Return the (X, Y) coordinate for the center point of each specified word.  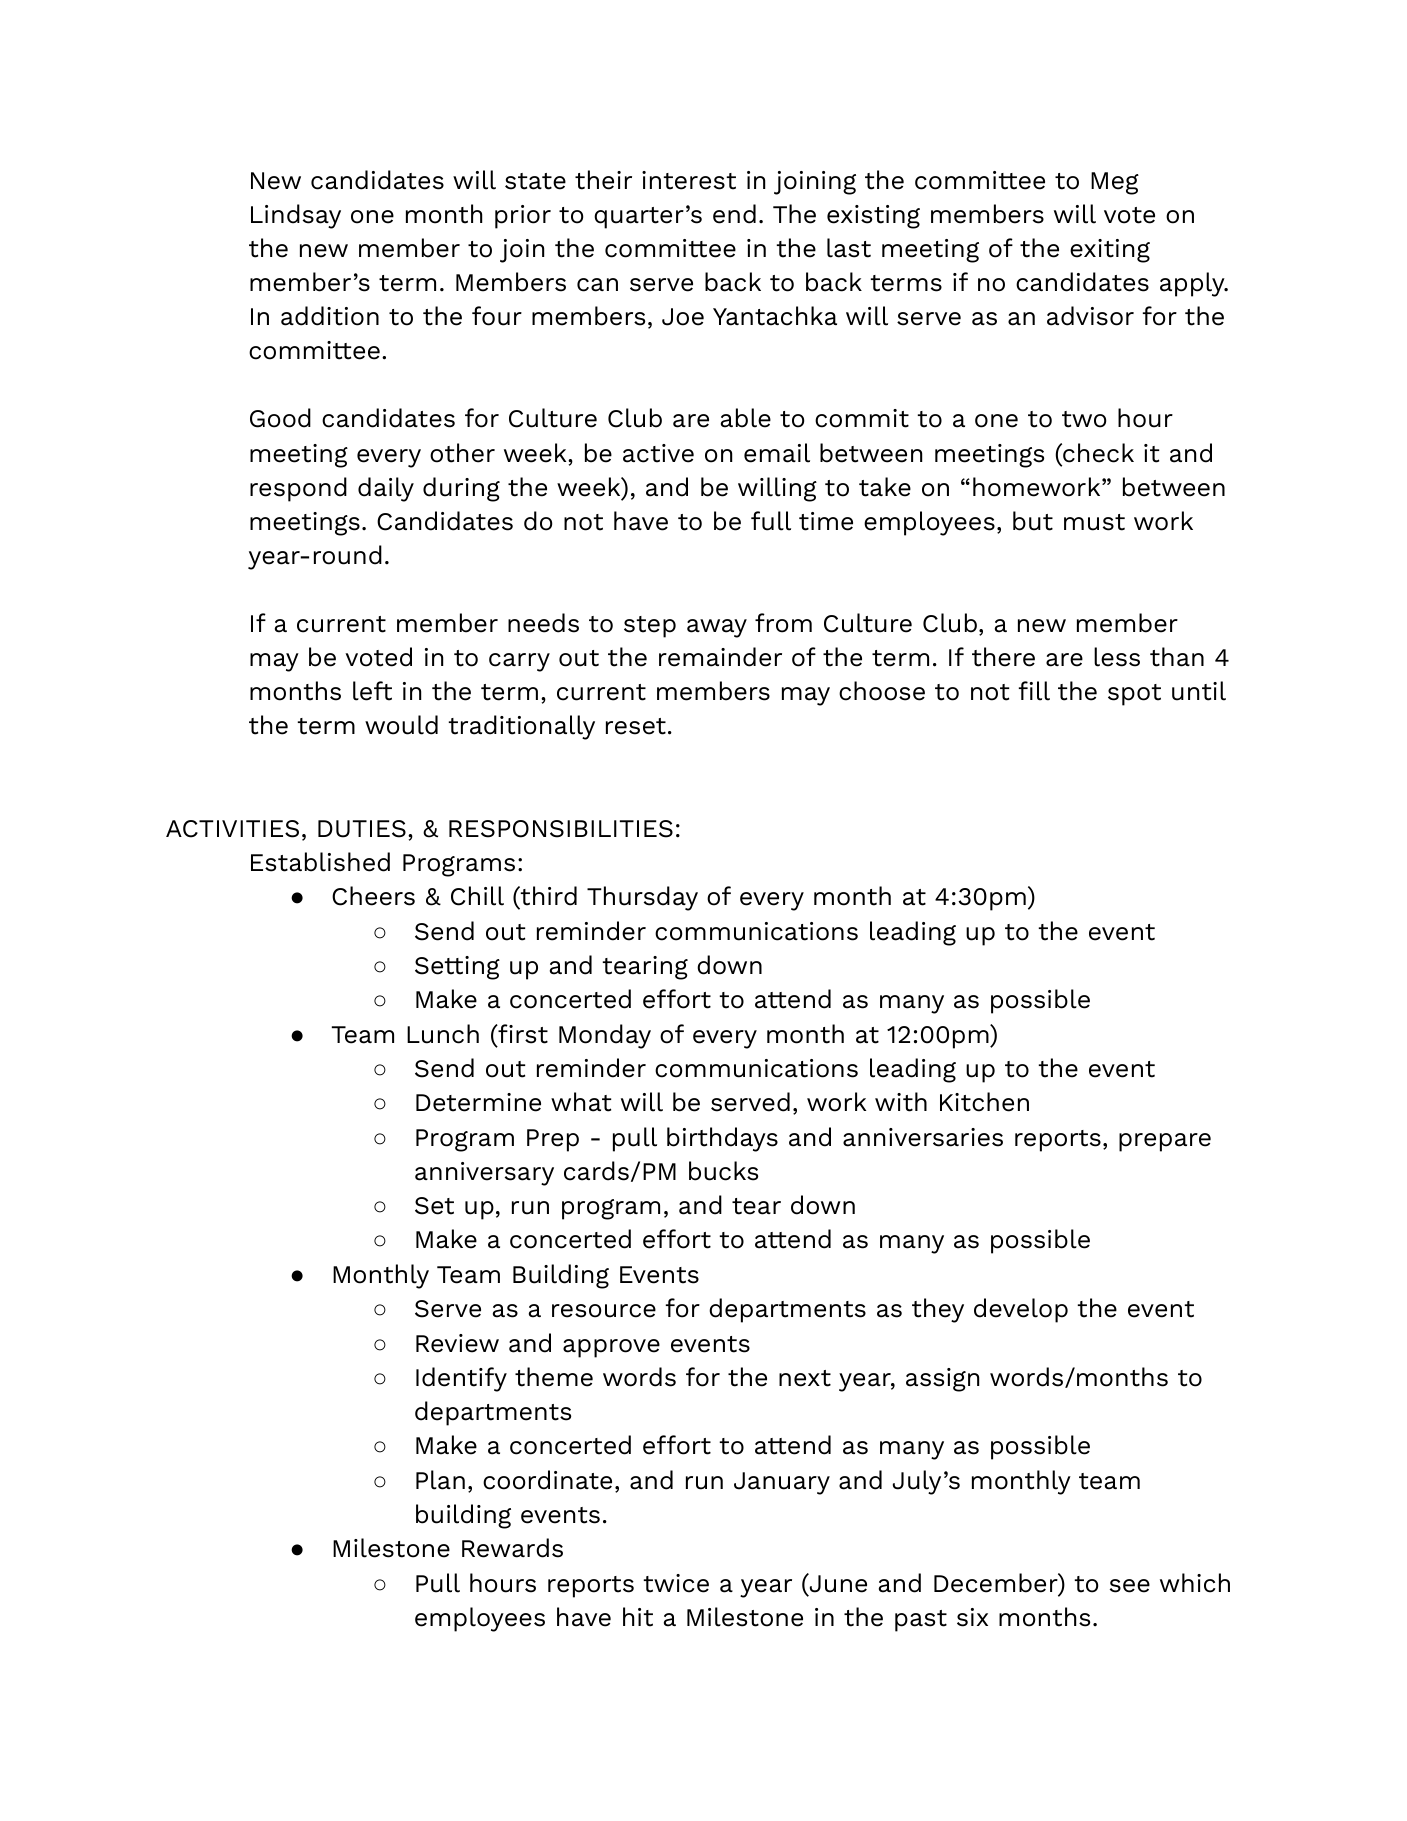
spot (1134, 695)
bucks (723, 1171)
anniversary (484, 1174)
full (771, 521)
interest (689, 180)
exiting (1110, 251)
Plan (440, 1480)
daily (386, 489)
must (1094, 522)
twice (676, 1583)
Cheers (373, 896)
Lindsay (296, 216)
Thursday (642, 898)
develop (1021, 1310)
